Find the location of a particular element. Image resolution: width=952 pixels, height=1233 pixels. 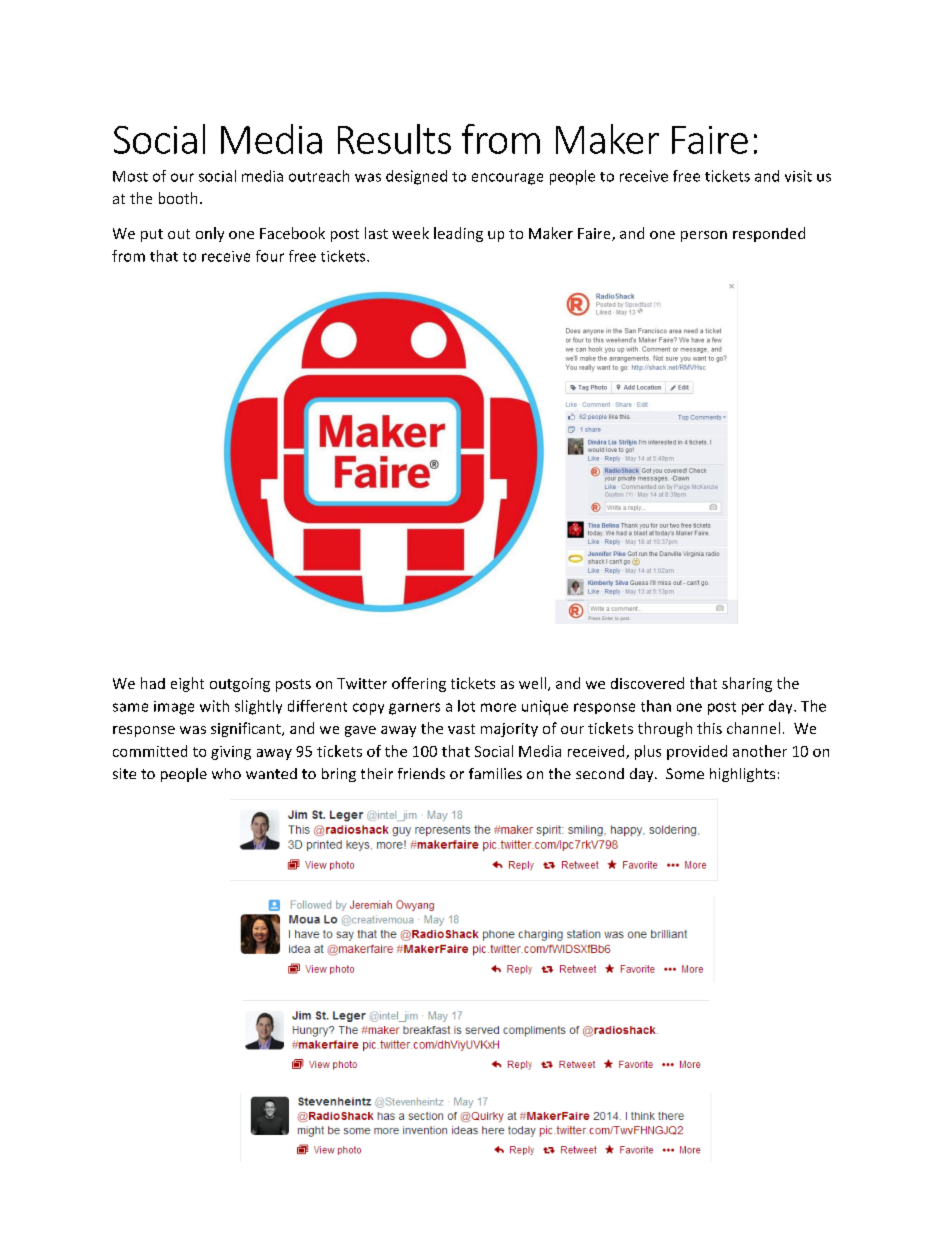

designed is located at coordinates (416, 177).
